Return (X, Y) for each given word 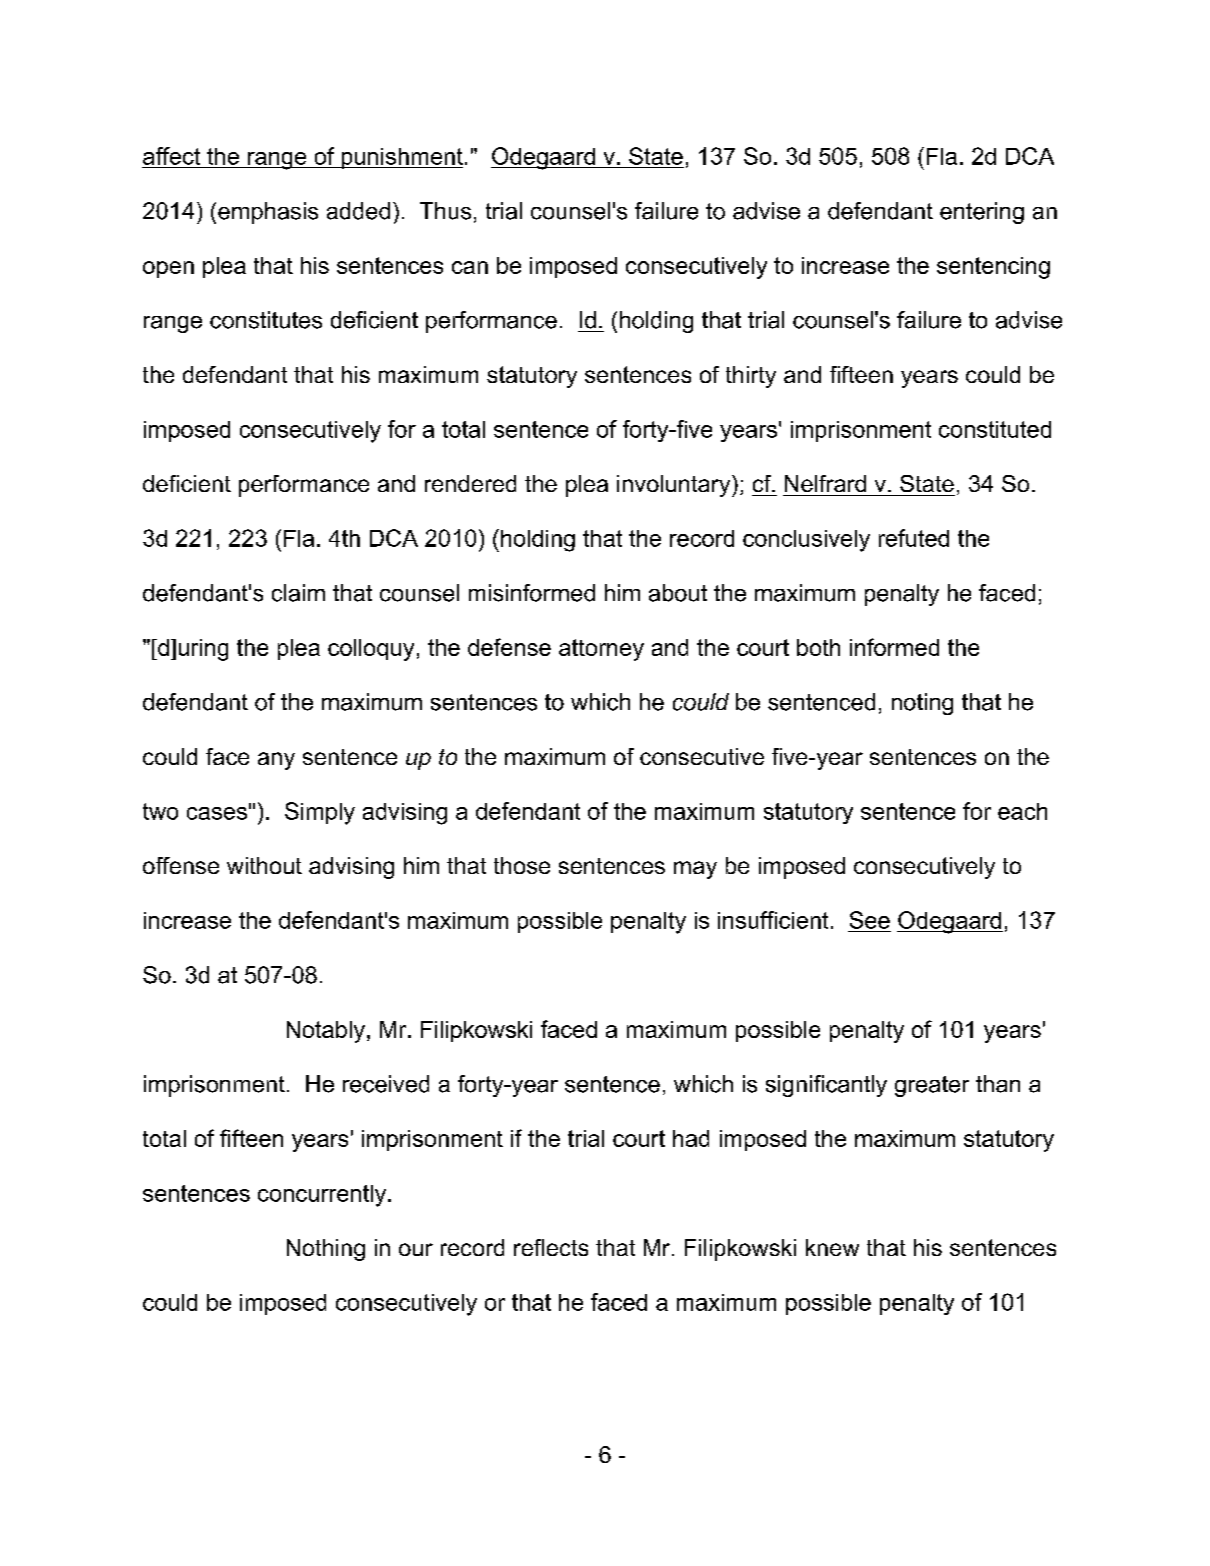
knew (832, 1247)
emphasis (268, 213)
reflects (551, 1247)
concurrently (323, 1196)
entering (982, 213)
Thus (445, 211)
